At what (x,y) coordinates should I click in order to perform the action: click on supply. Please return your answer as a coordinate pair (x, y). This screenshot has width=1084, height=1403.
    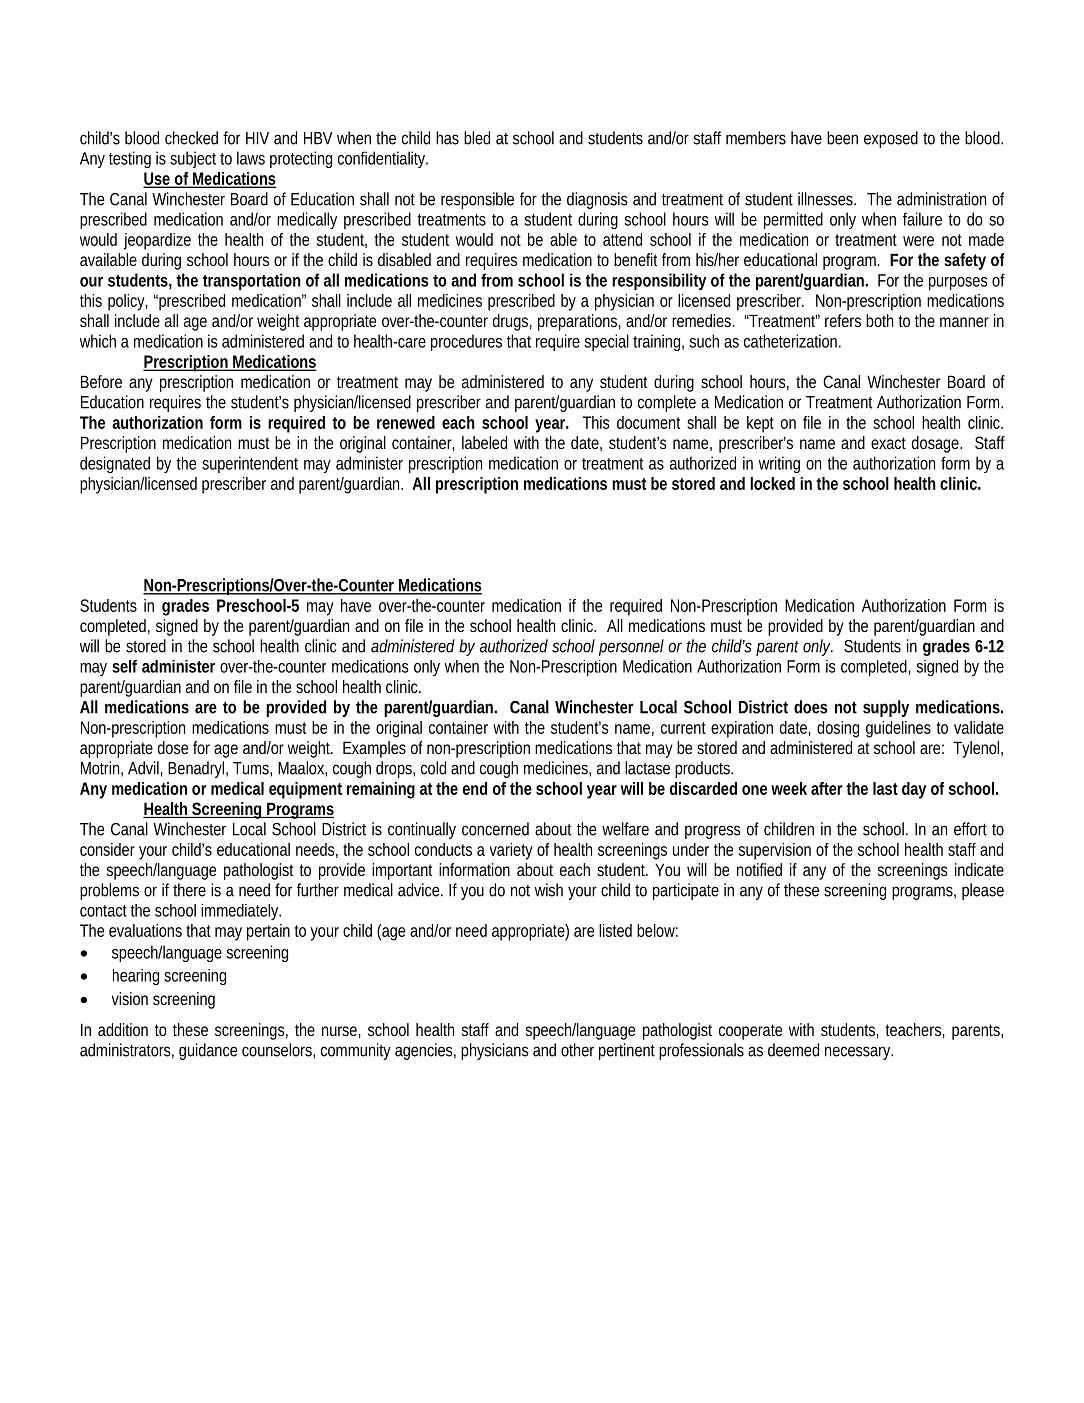
    Looking at the image, I should click on (886, 708).
